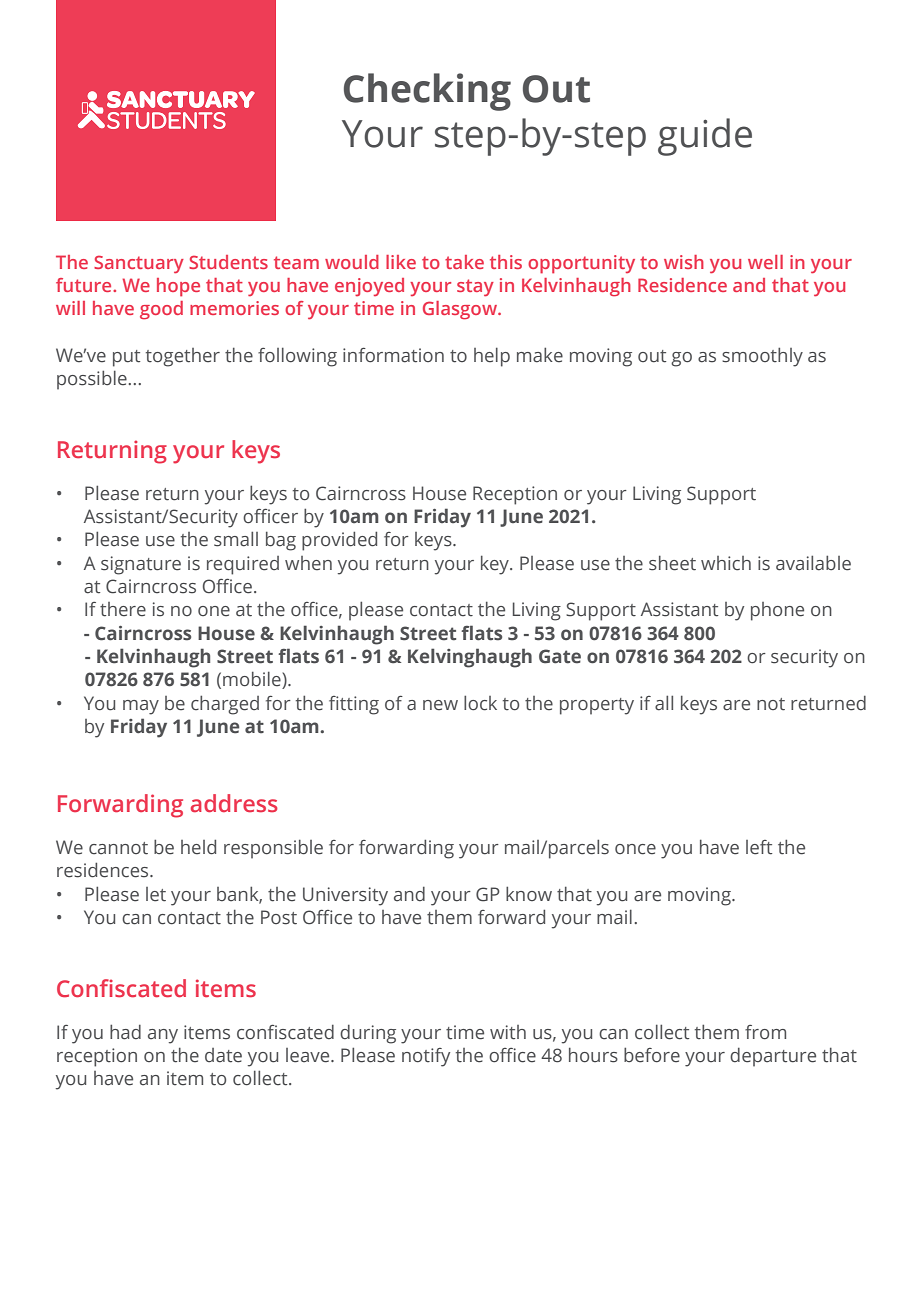 This screenshot has width=924, height=1308. I want to click on notify, so click(426, 1057).
